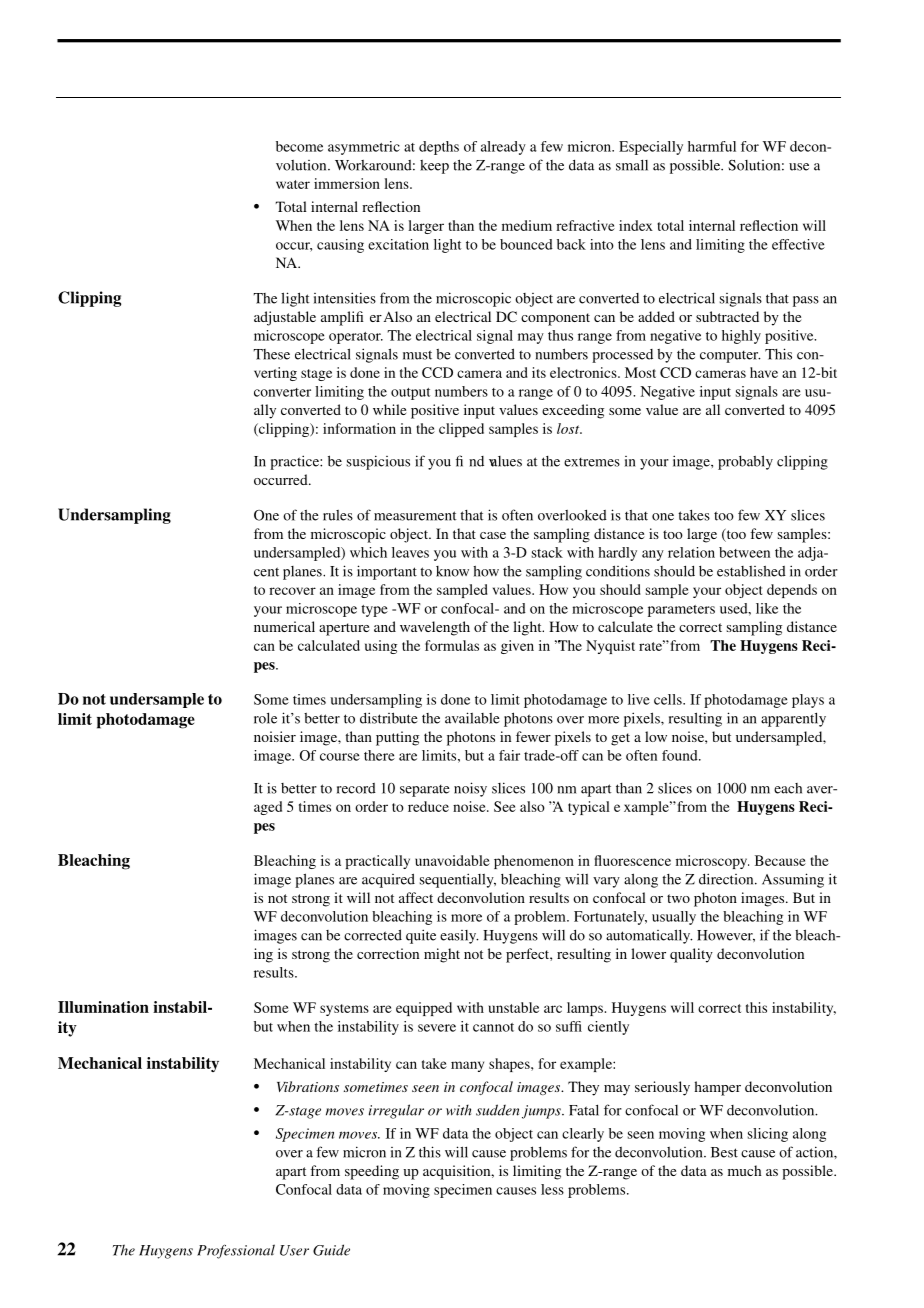 The width and height of the document is (924, 1308). Describe the element at coordinates (493, 535) in the document. I see `case` at that location.
